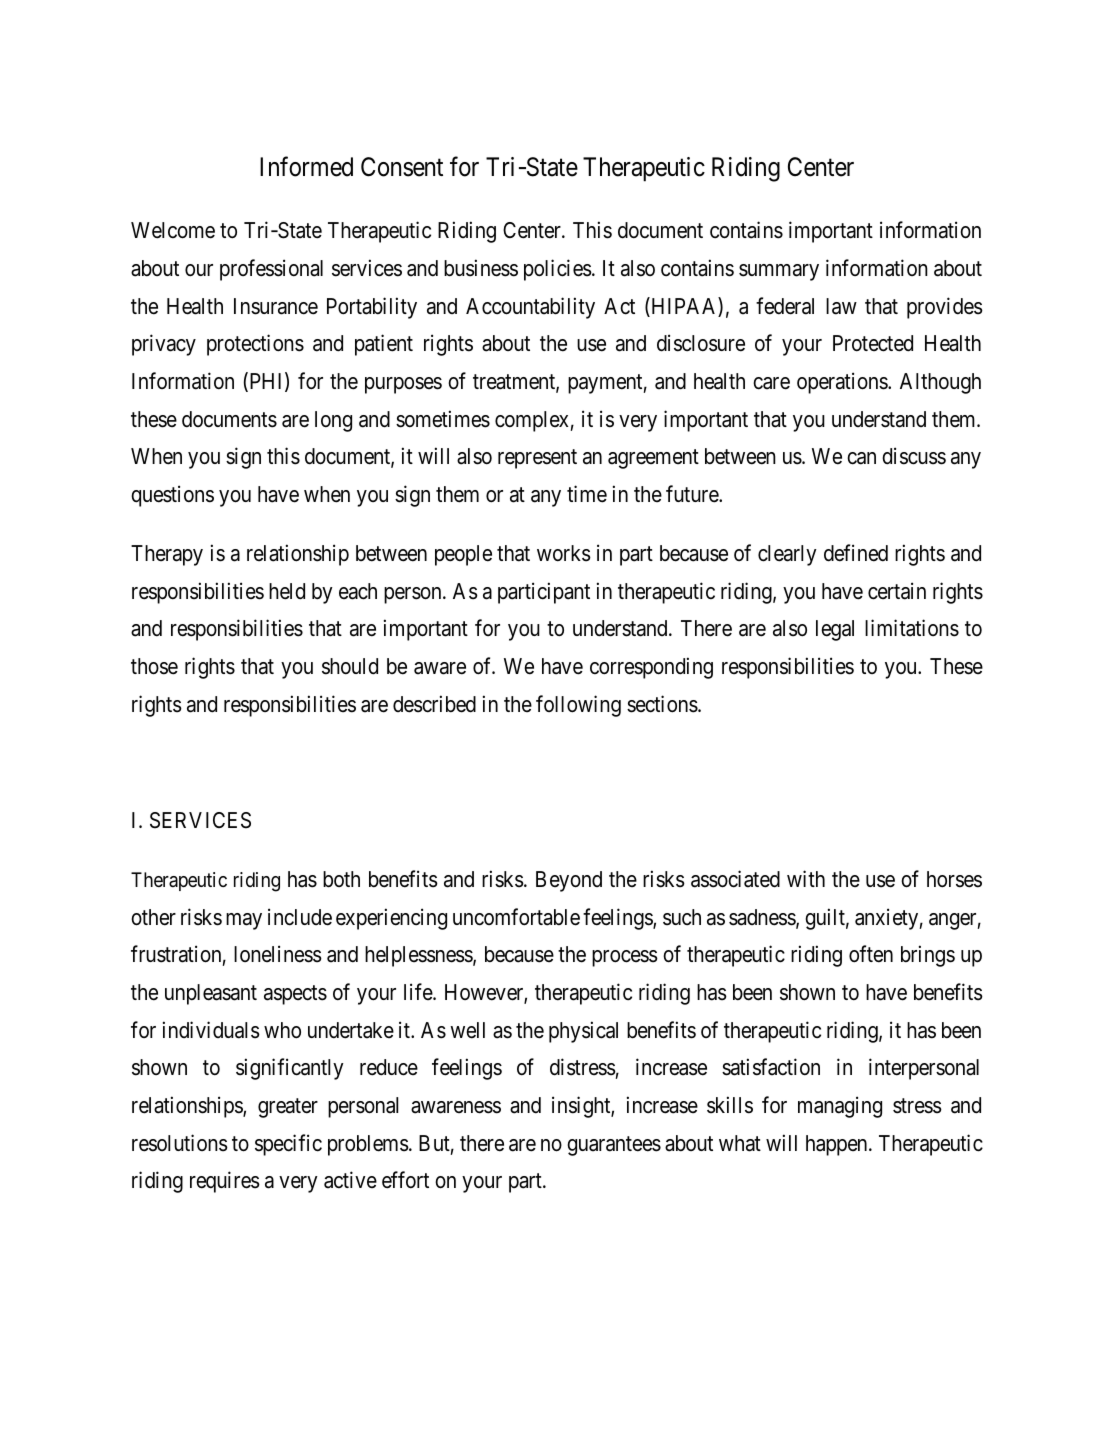 The height and width of the screenshot is (1440, 1113). Describe the element at coordinates (537, 459) in the screenshot. I see `represent` at that location.
